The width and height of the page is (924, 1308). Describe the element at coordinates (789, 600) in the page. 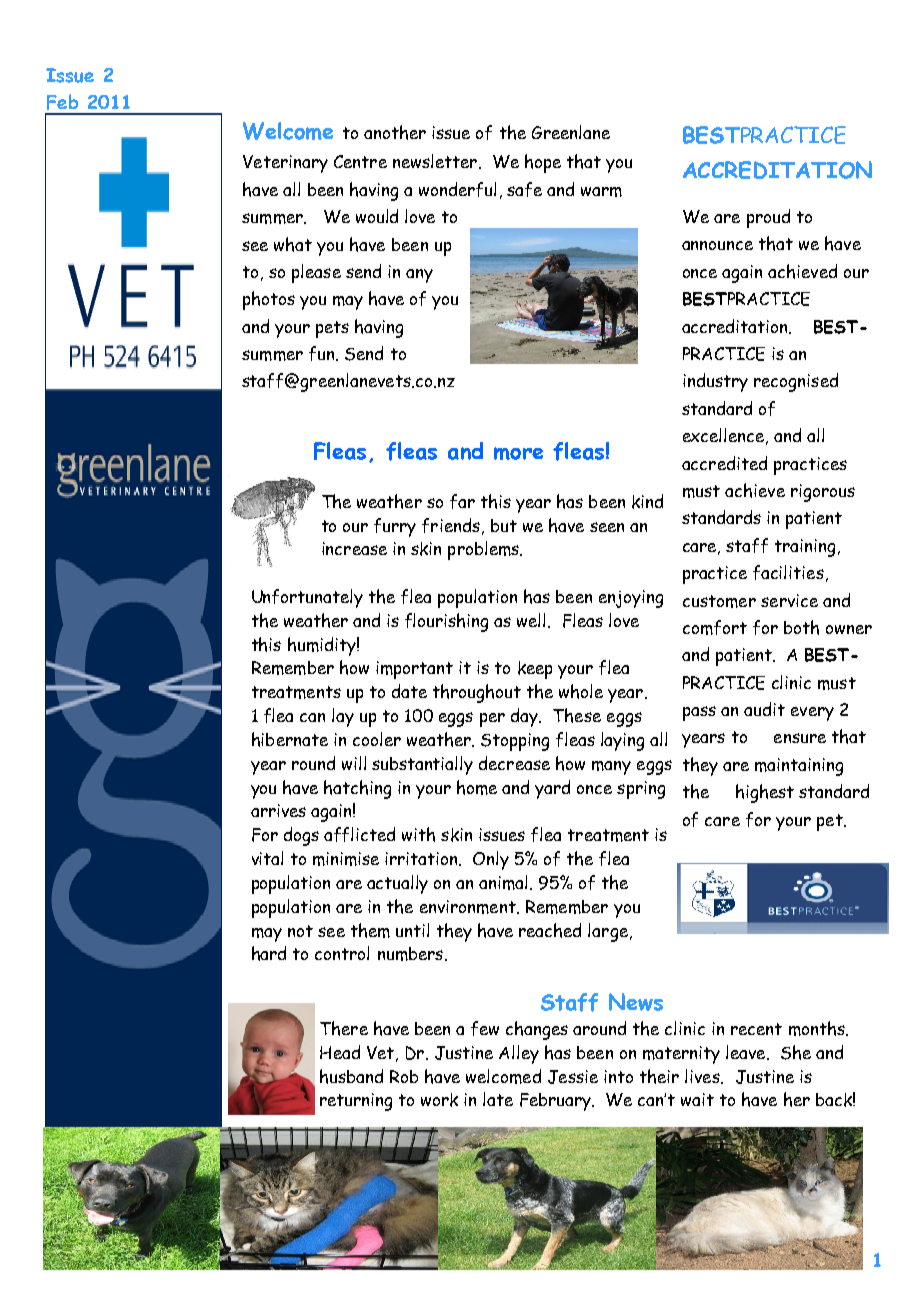

I see `service` at that location.
